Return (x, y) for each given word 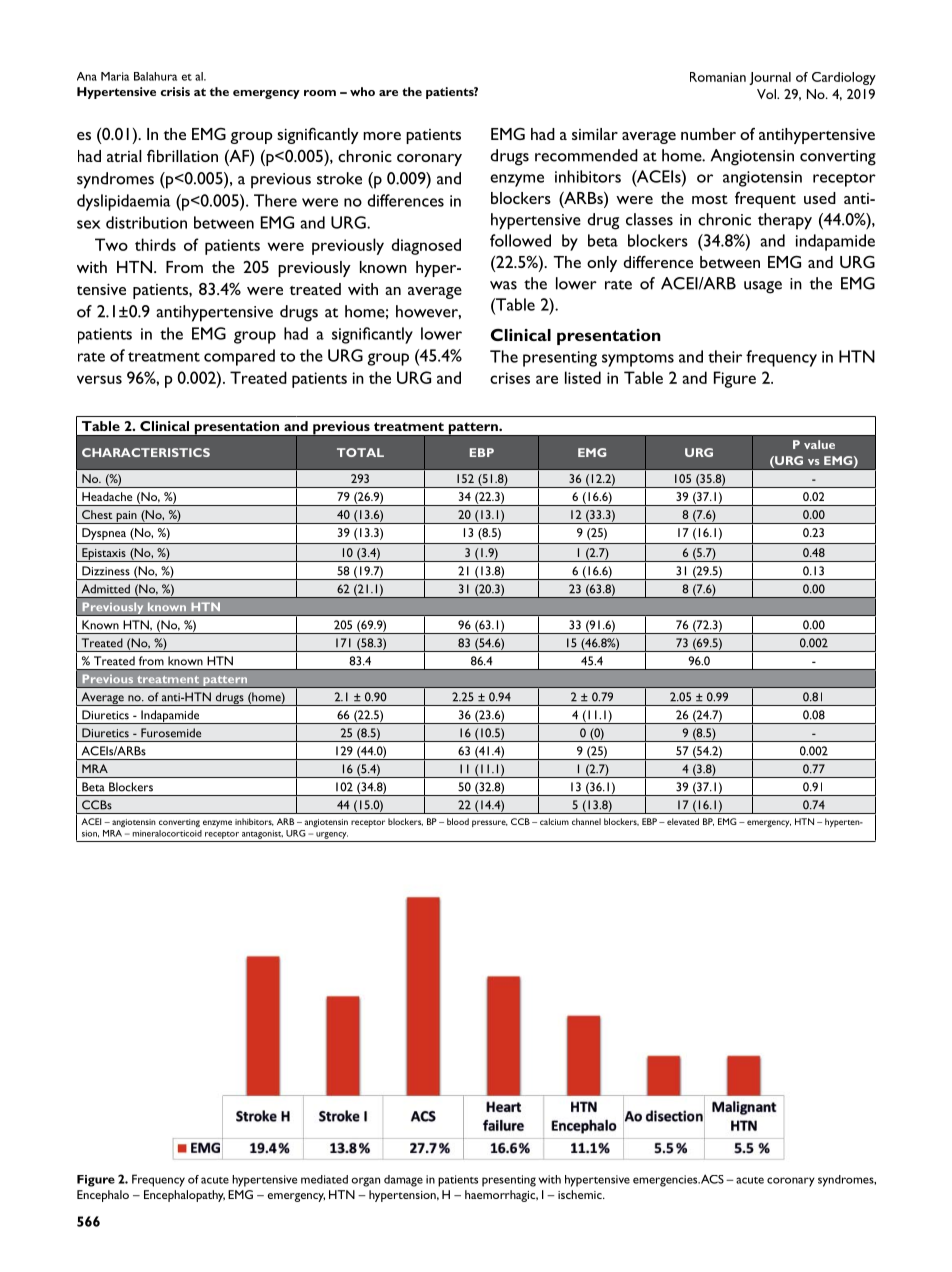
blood (458, 821)
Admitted (106, 589)
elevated (683, 821)
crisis (175, 91)
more (382, 136)
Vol (767, 94)
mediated (324, 1179)
